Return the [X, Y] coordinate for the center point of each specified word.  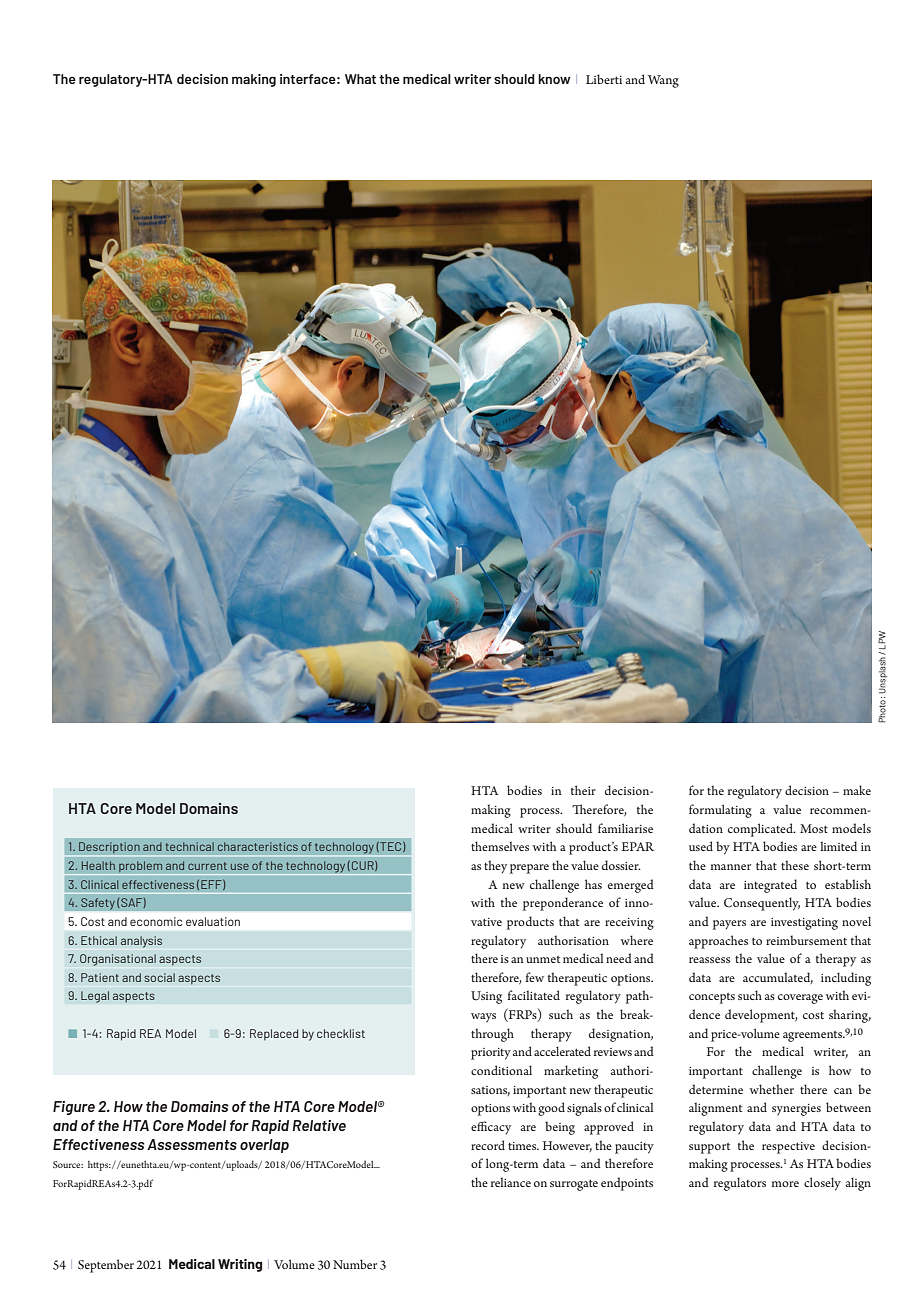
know [554, 79]
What [360, 79]
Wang [663, 81]
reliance [511, 1182]
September [106, 1266]
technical [190, 846]
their [583, 790]
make [857, 790]
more [785, 1184]
